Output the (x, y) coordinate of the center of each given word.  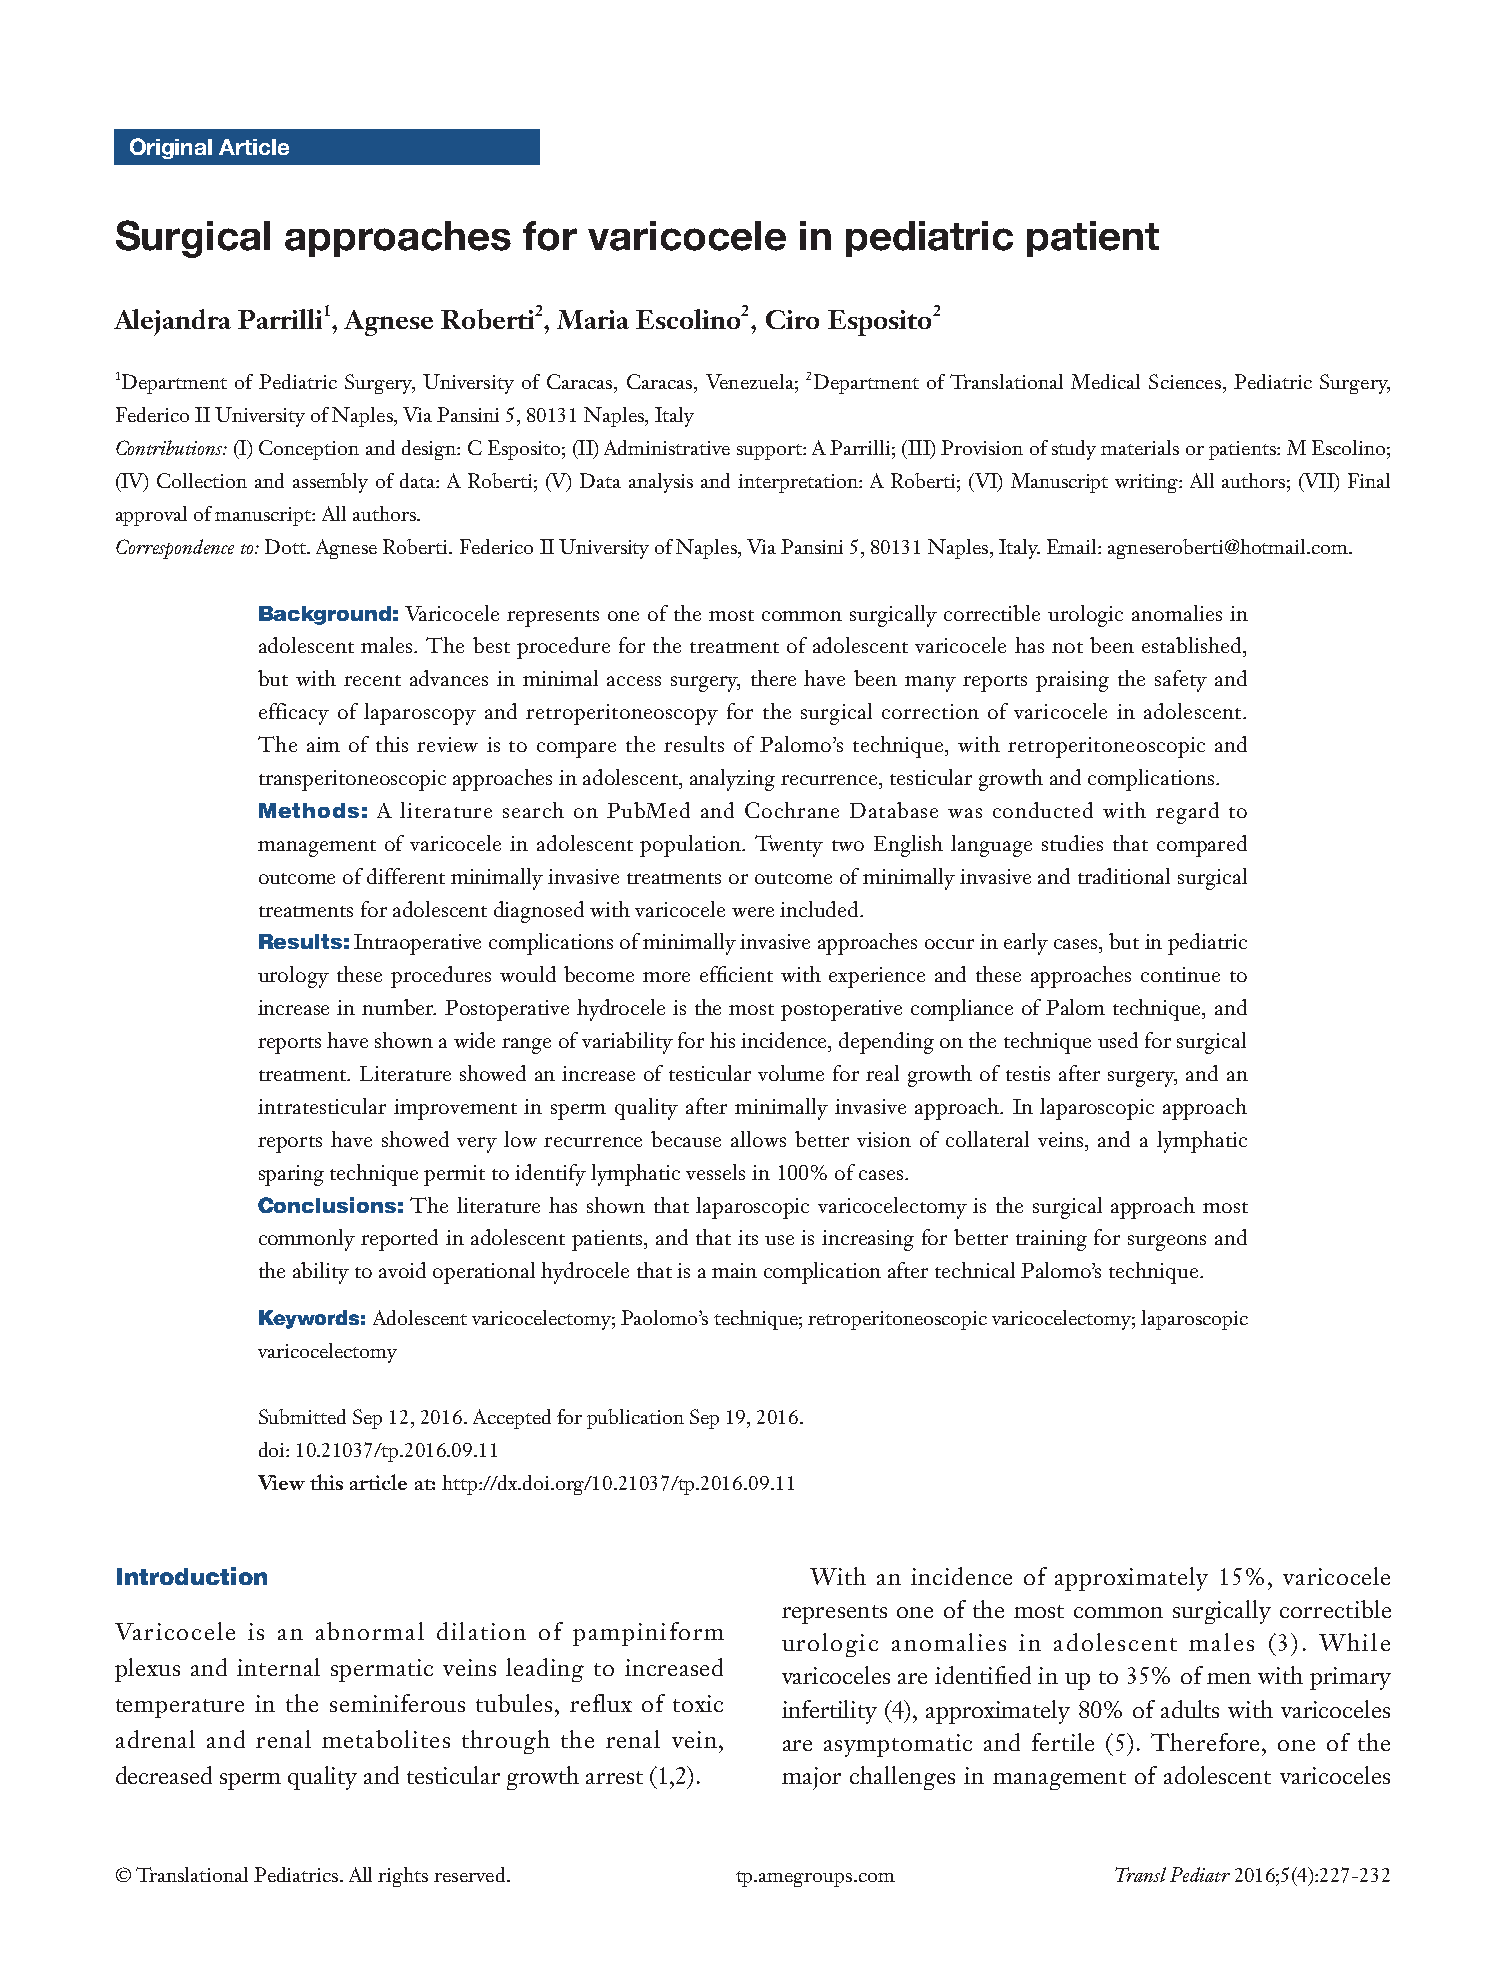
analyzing (732, 780)
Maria (593, 319)
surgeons (1167, 1243)
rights (403, 1877)
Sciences (1185, 381)
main (734, 1270)
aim (323, 744)
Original (171, 148)
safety (1181, 681)
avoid (402, 1270)
